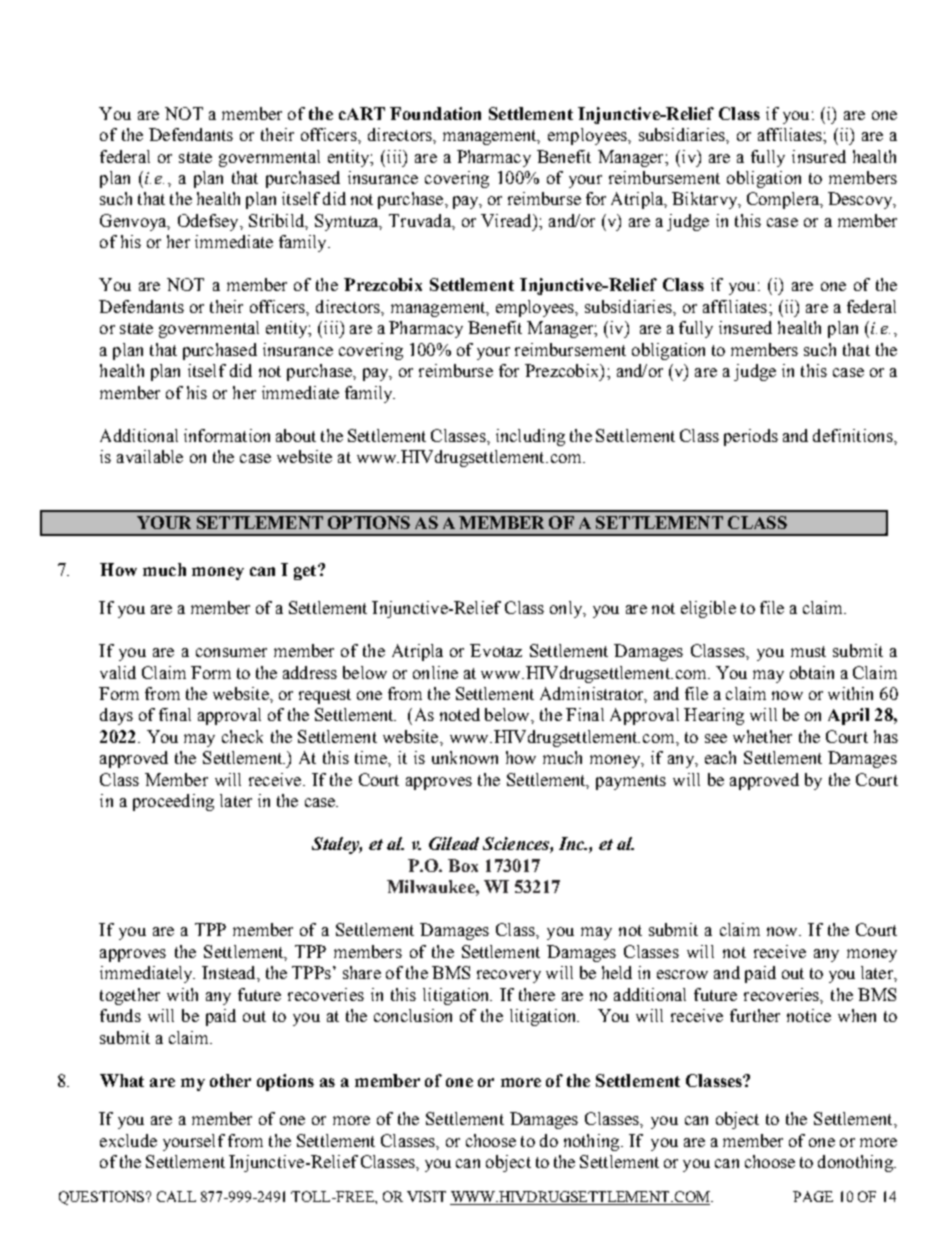 This page has height=1233, width=952. What do you see at coordinates (242, 736) in the page?
I see `check` at bounding box center [242, 736].
